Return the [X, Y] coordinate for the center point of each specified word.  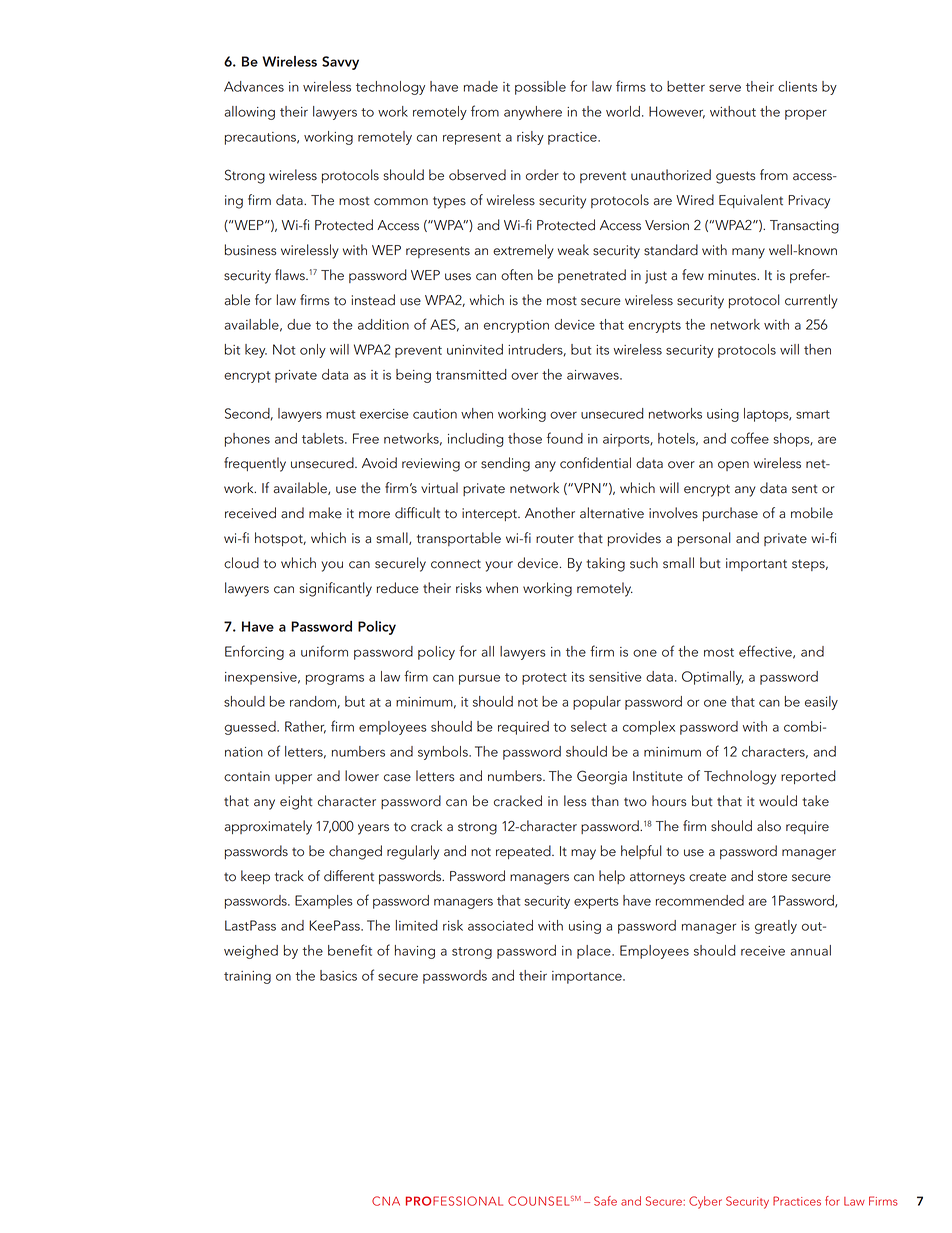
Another [550, 513]
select [589, 726]
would [778, 801]
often [517, 275]
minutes [733, 275]
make [325, 513]
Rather [305, 727]
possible [540, 88]
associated [500, 925]
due [299, 324]
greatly [776, 927]
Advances [254, 86]
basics [338, 975]
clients [797, 86]
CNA [386, 1201]
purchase [730, 514]
